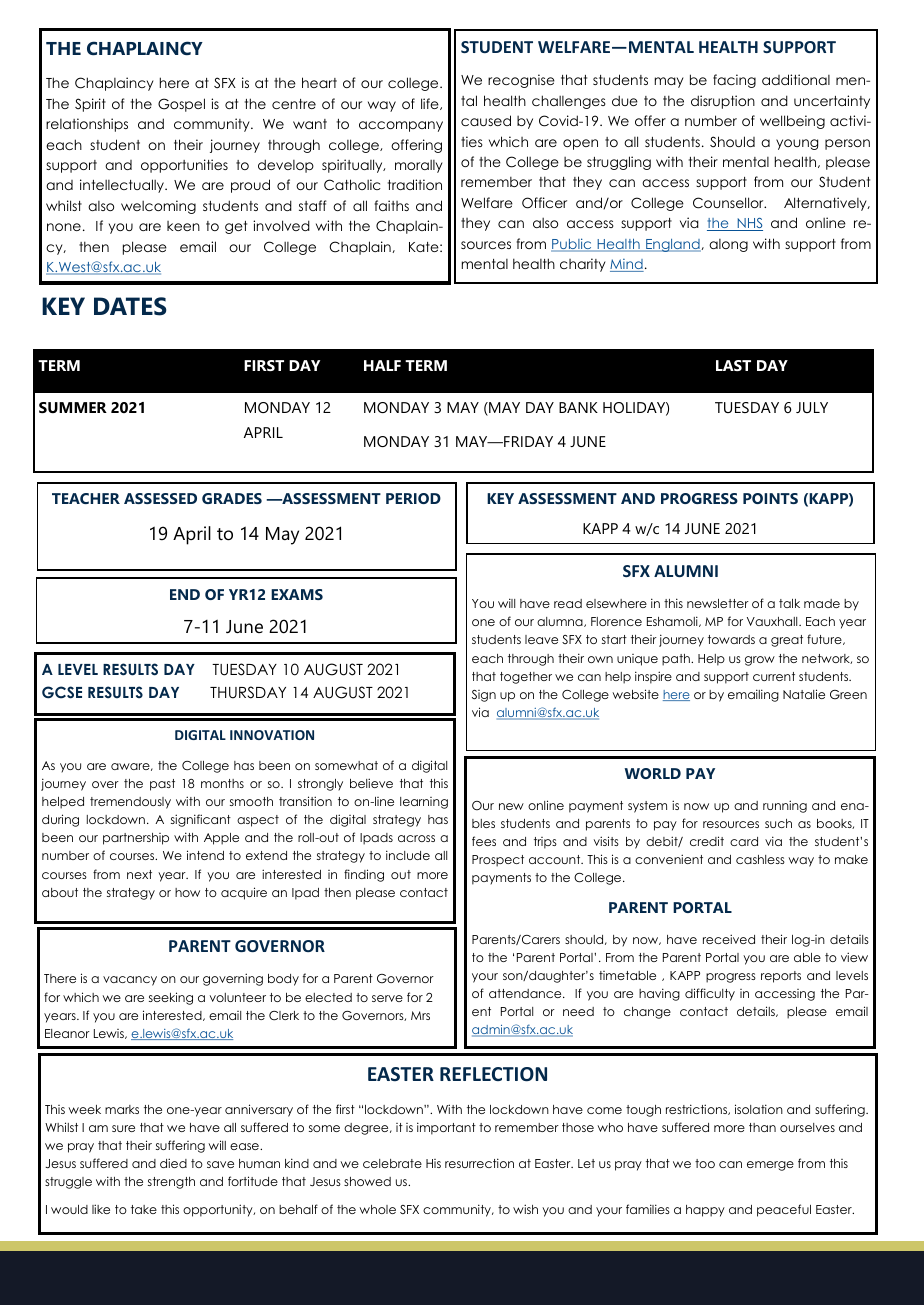 The height and width of the screenshot is (1308, 924). Describe the element at coordinates (792, 122) in the screenshot. I see `wellbeing` at that location.
